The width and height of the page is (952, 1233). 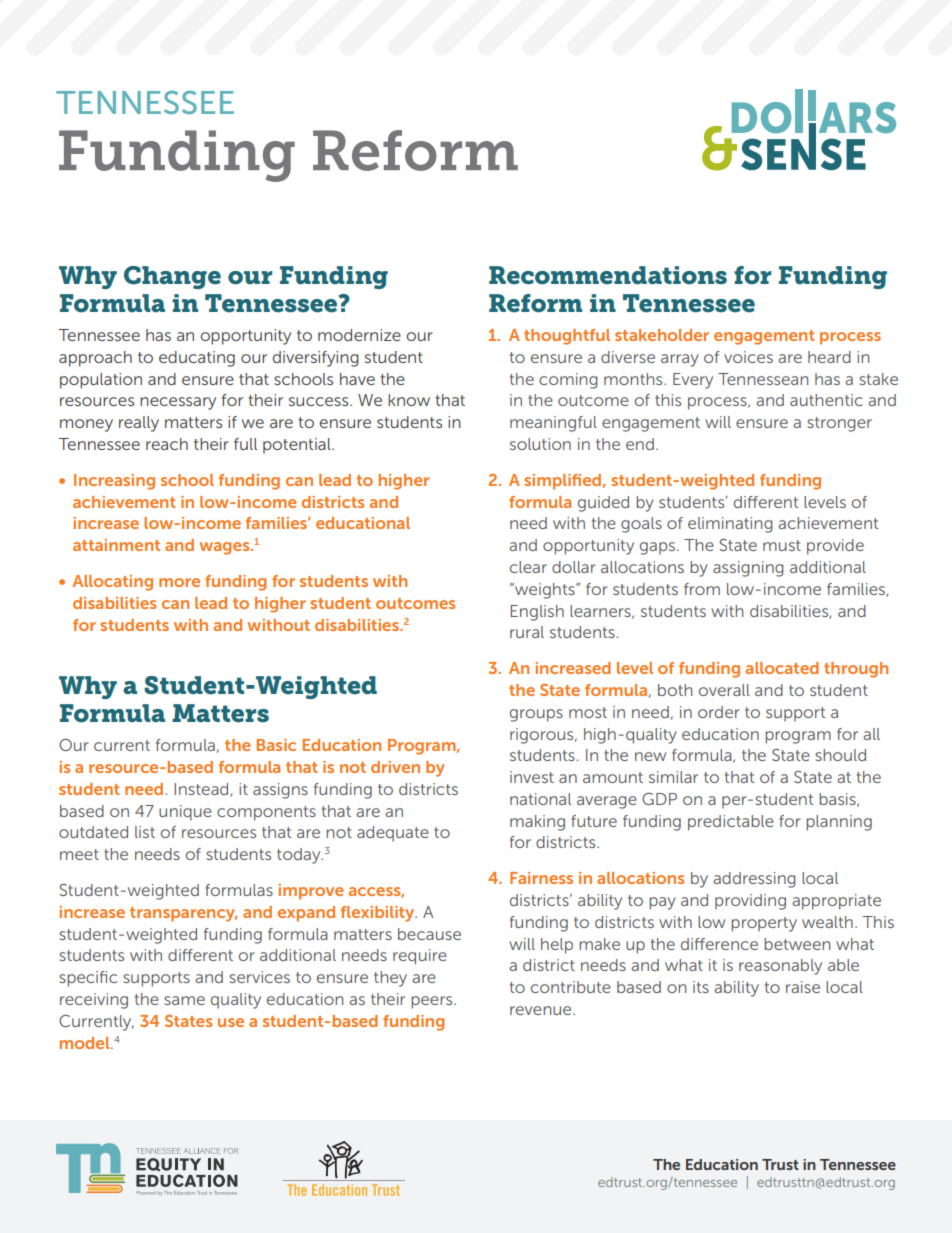 What do you see at coordinates (172, 277) in the page?
I see `Change` at bounding box center [172, 277].
